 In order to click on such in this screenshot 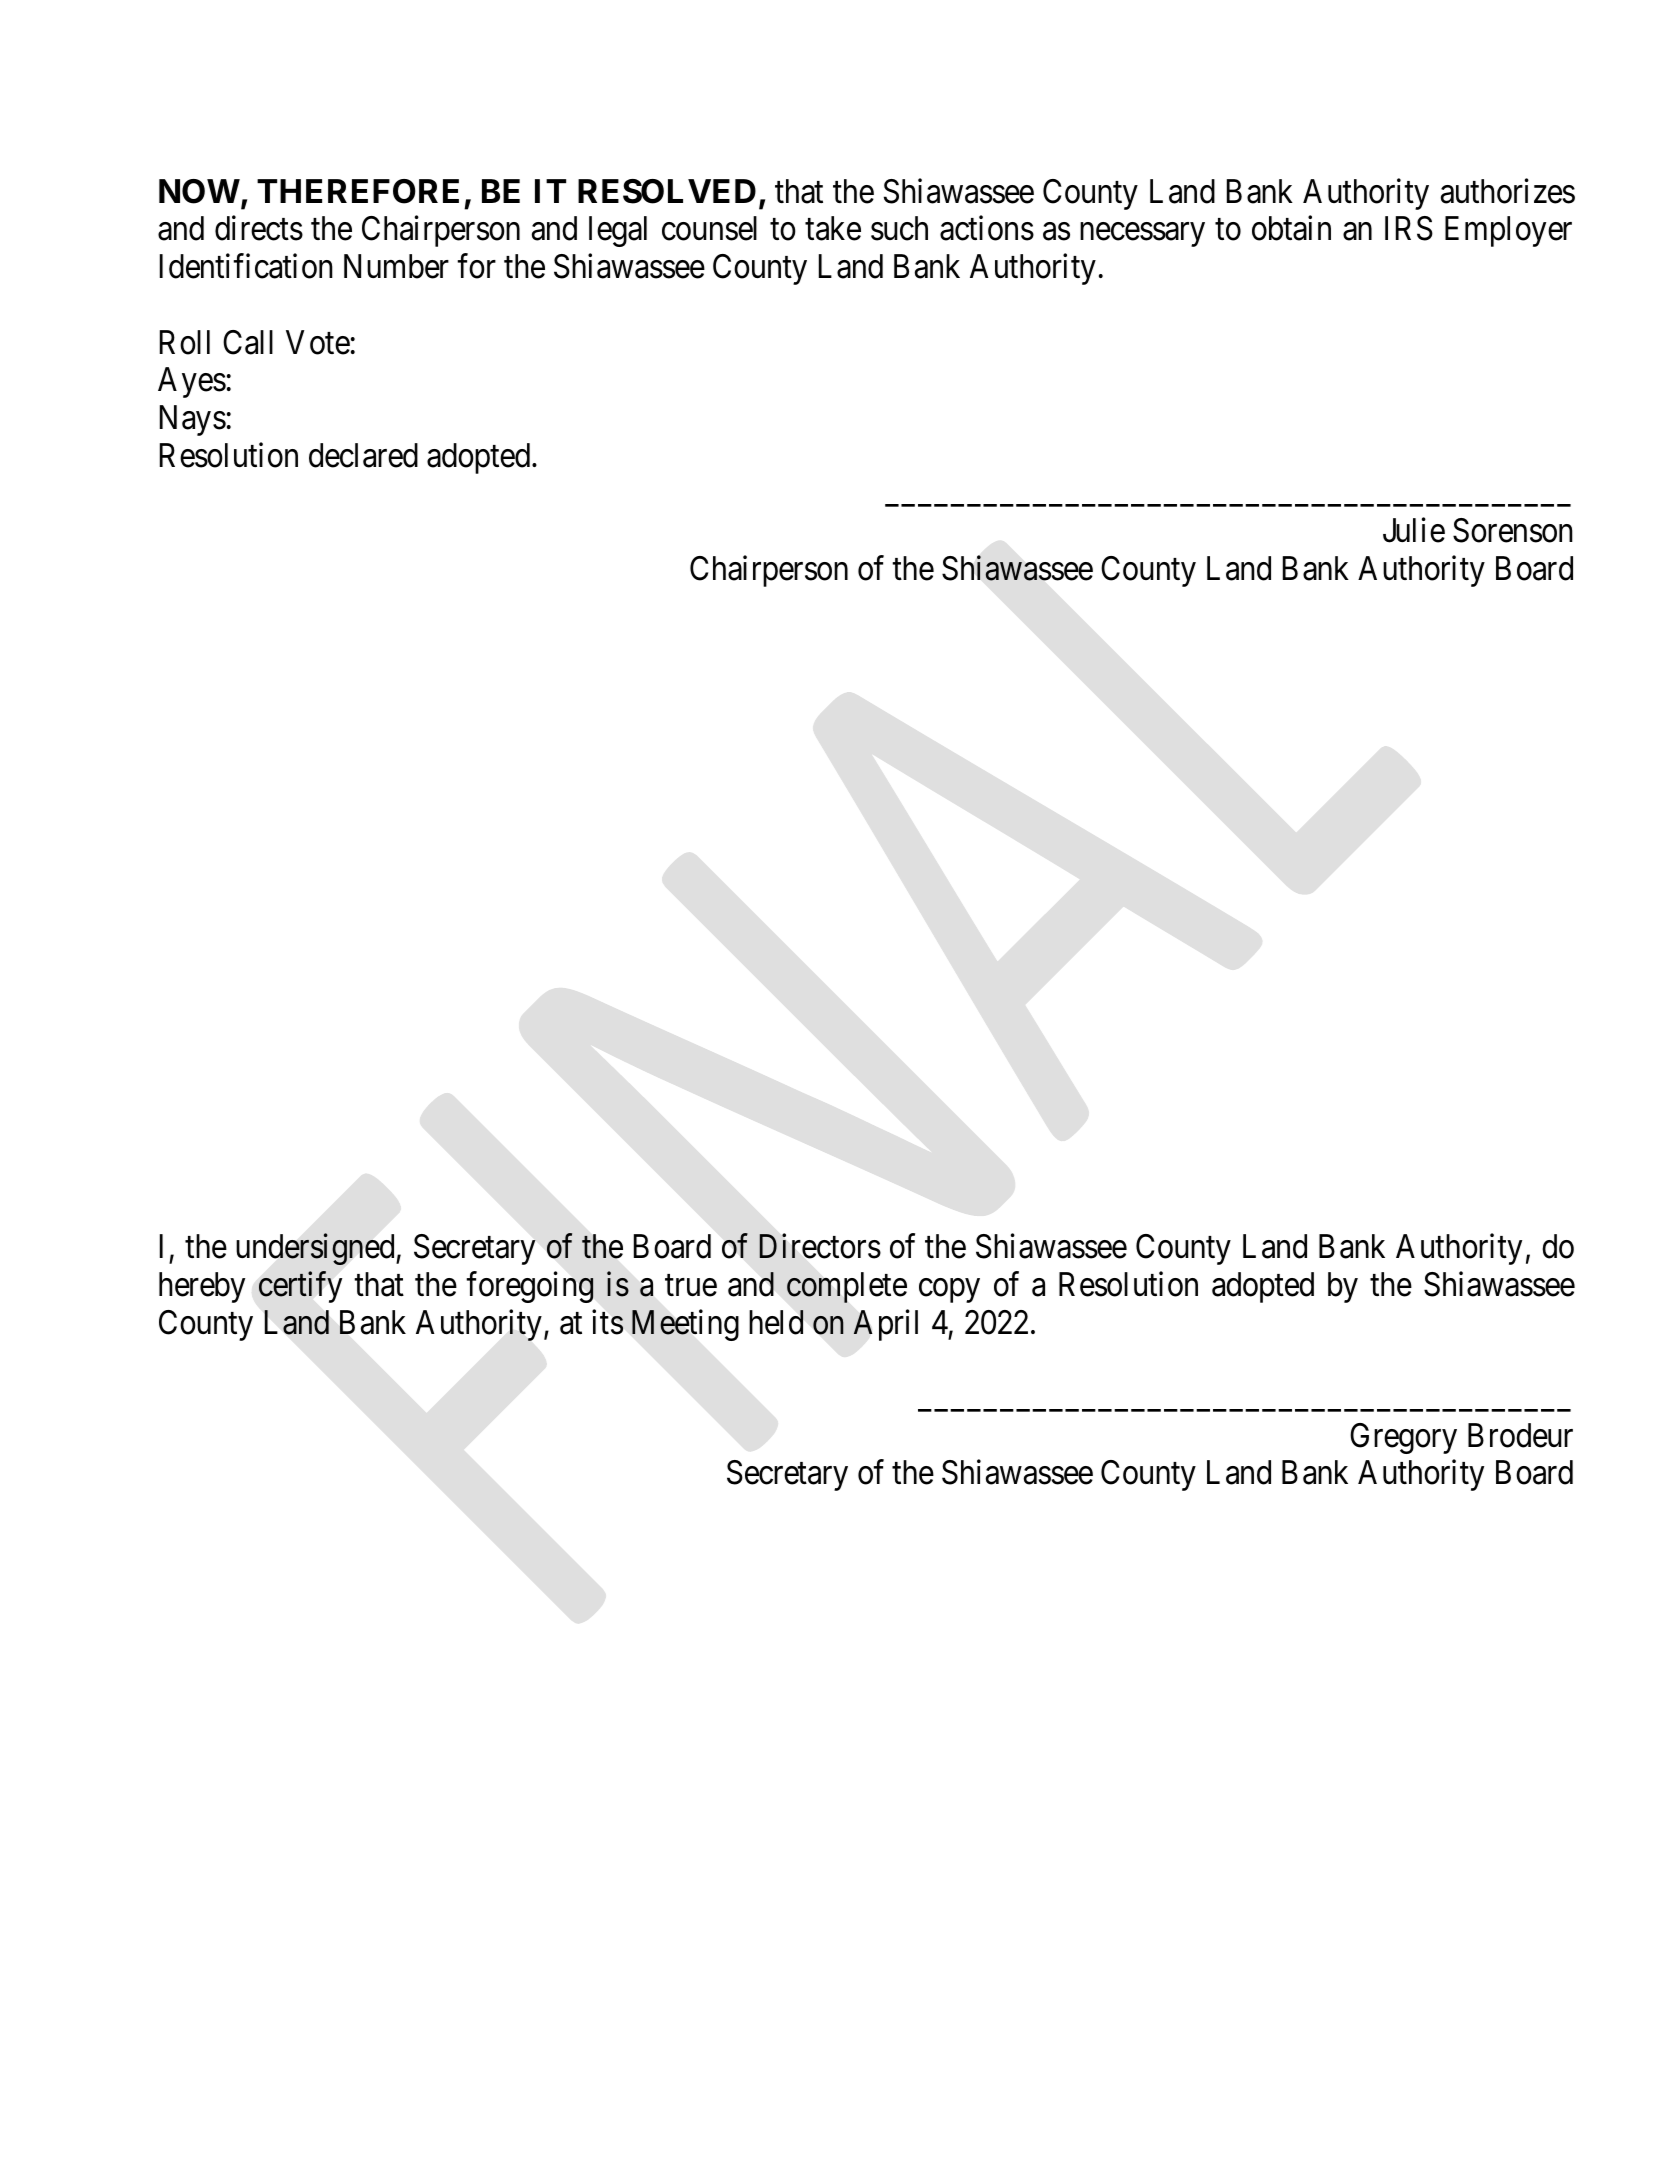, I will do `click(899, 228)`.
